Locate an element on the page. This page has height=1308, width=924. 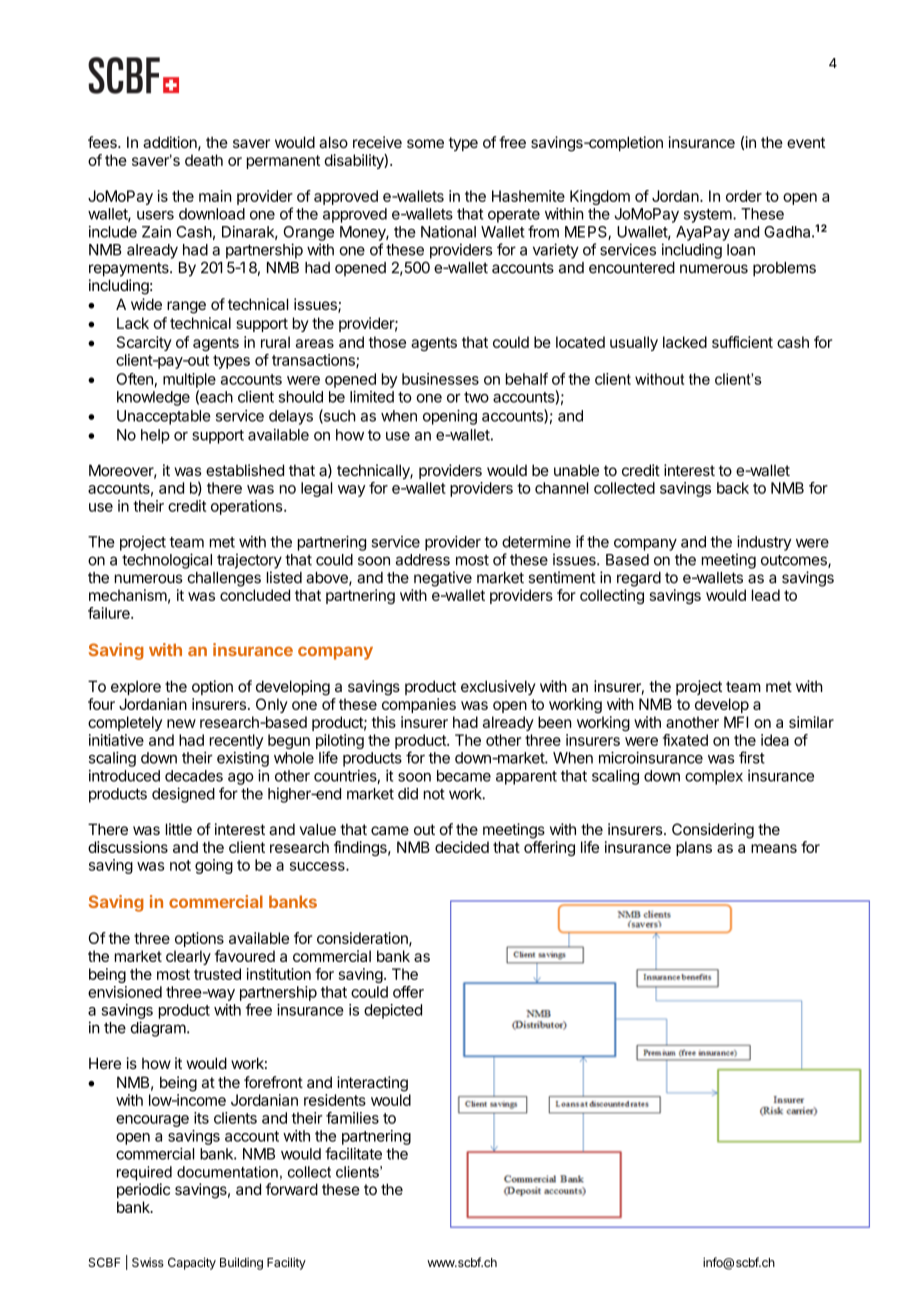
order is located at coordinates (744, 196).
